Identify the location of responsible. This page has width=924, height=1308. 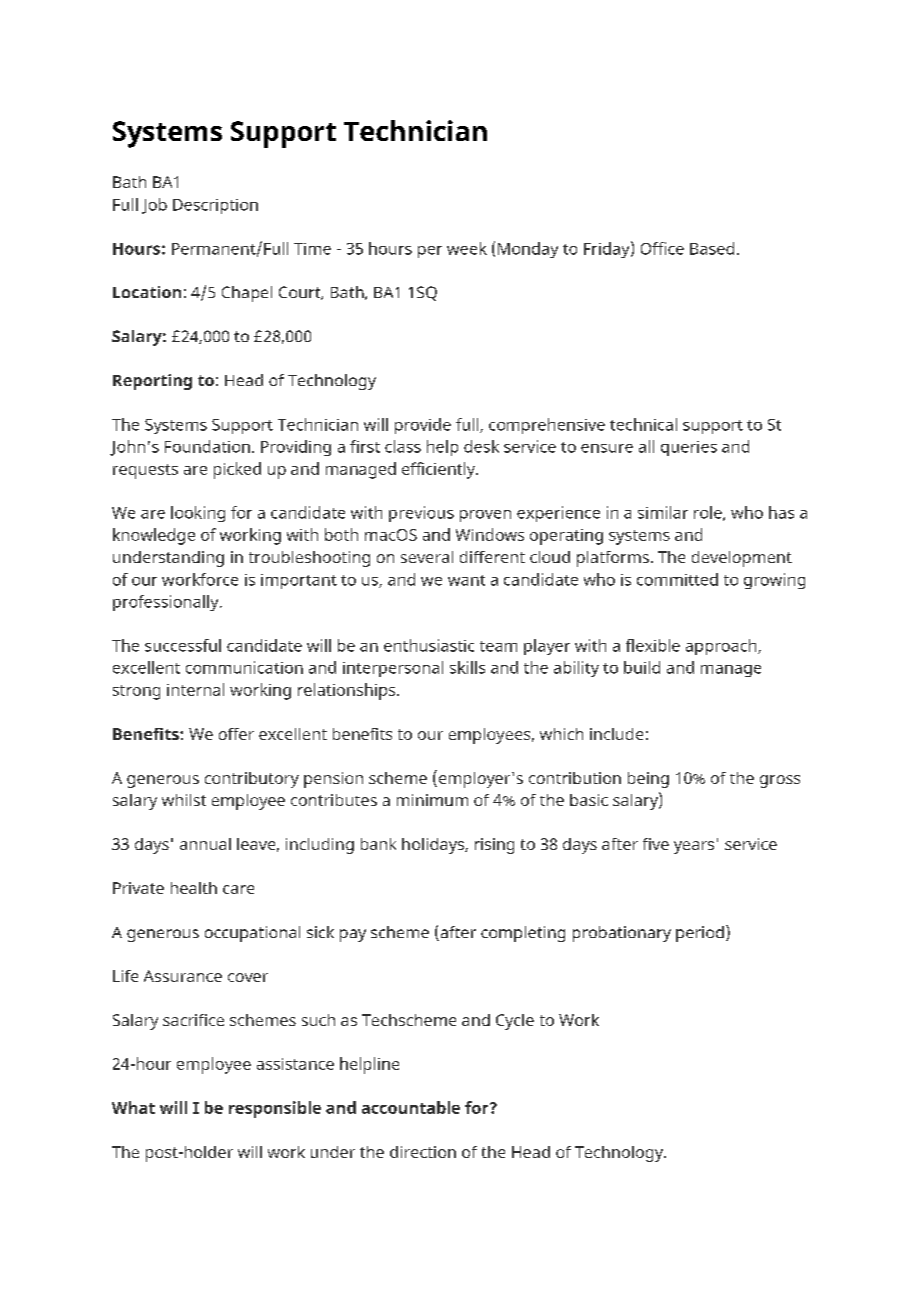
(275, 1109).
